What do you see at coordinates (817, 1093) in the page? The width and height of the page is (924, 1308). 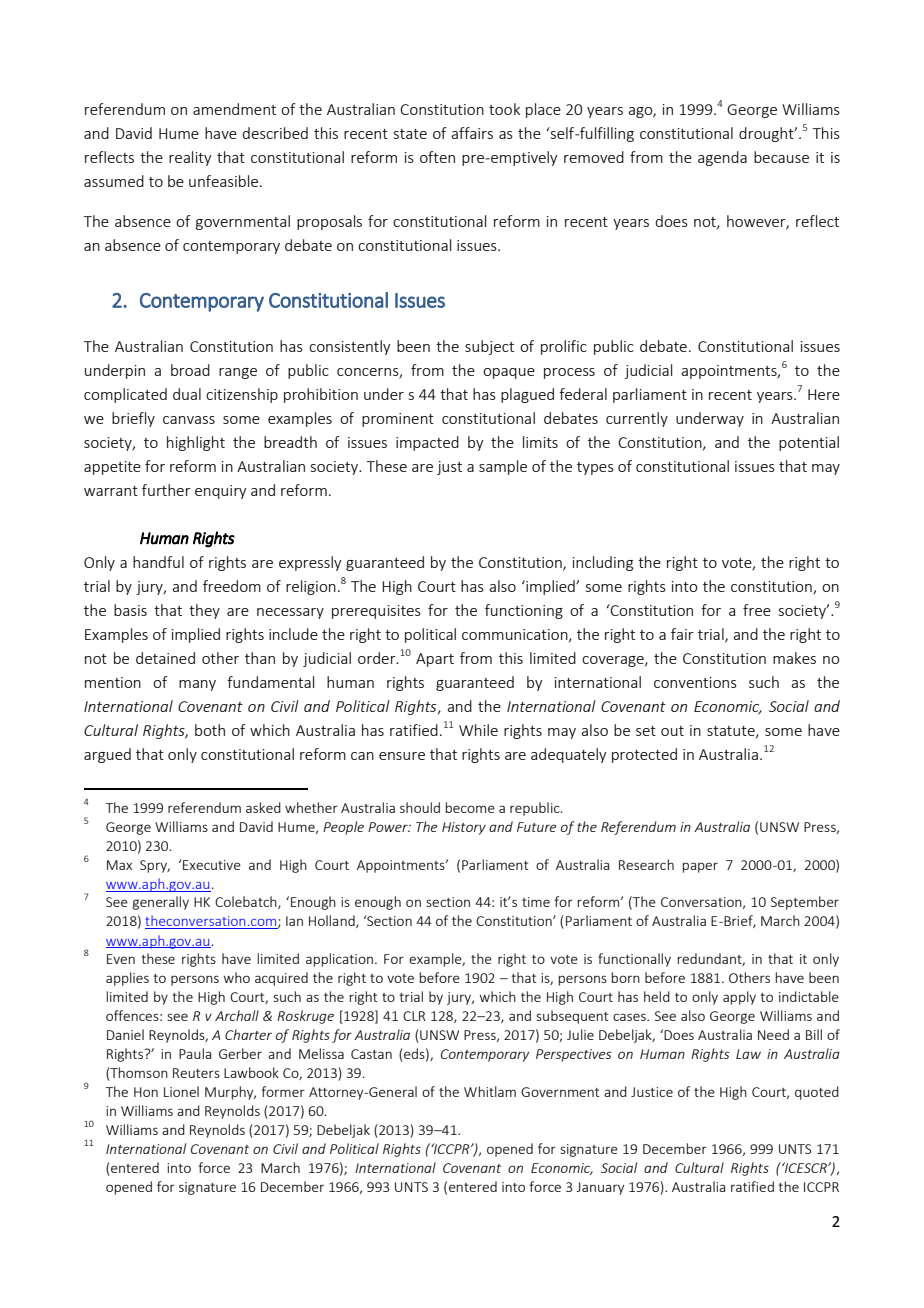 I see `quoted` at bounding box center [817, 1093].
